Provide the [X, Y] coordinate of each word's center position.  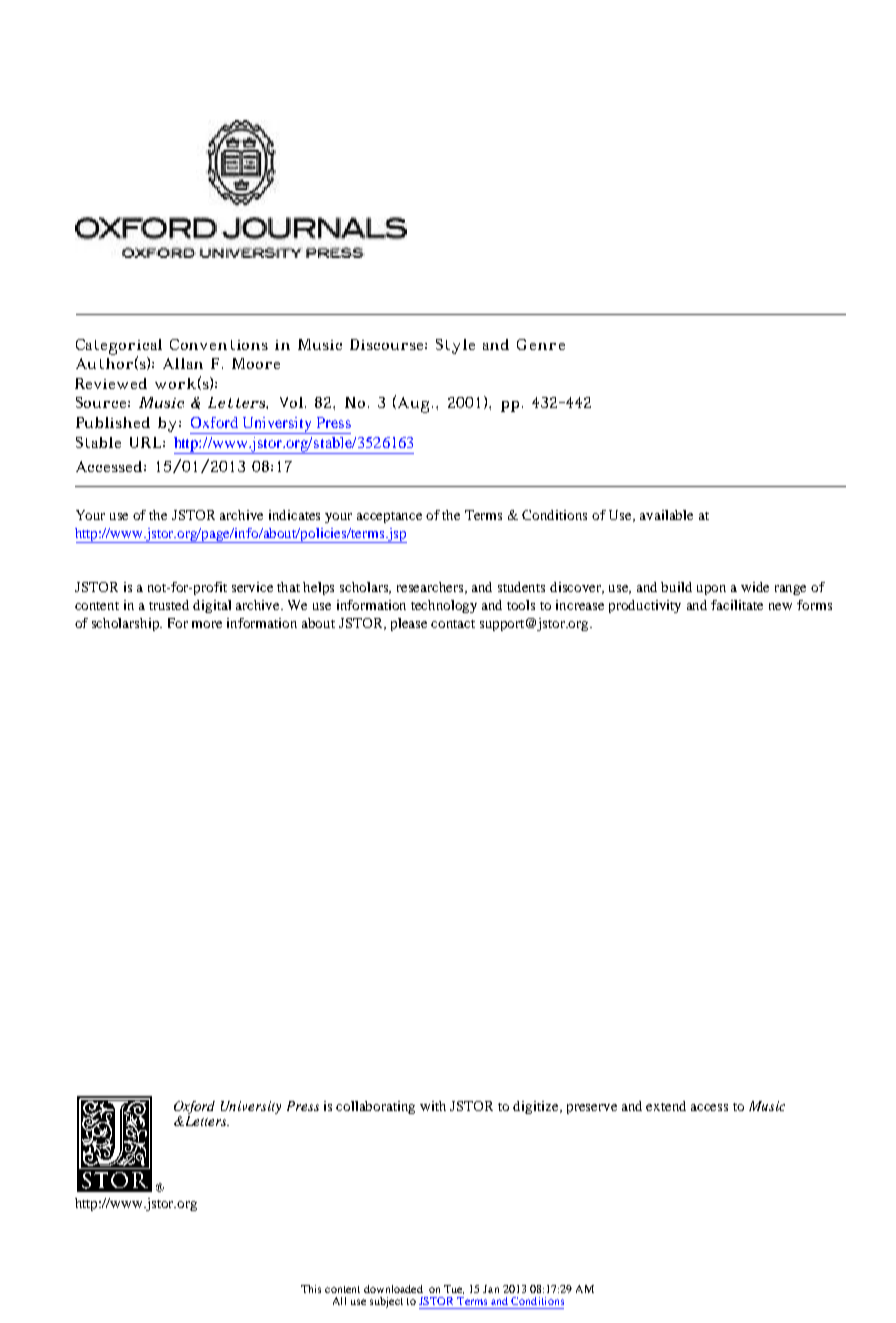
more [207, 624]
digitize [537, 1107]
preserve [592, 1109]
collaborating [375, 1107]
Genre [541, 344]
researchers [431, 588]
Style [455, 346]
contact [453, 624]
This [311, 1289]
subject [386, 1302]
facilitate [737, 605]
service [252, 587]
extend [666, 1106]
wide [755, 587]
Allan [183, 363]
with [433, 1106]
